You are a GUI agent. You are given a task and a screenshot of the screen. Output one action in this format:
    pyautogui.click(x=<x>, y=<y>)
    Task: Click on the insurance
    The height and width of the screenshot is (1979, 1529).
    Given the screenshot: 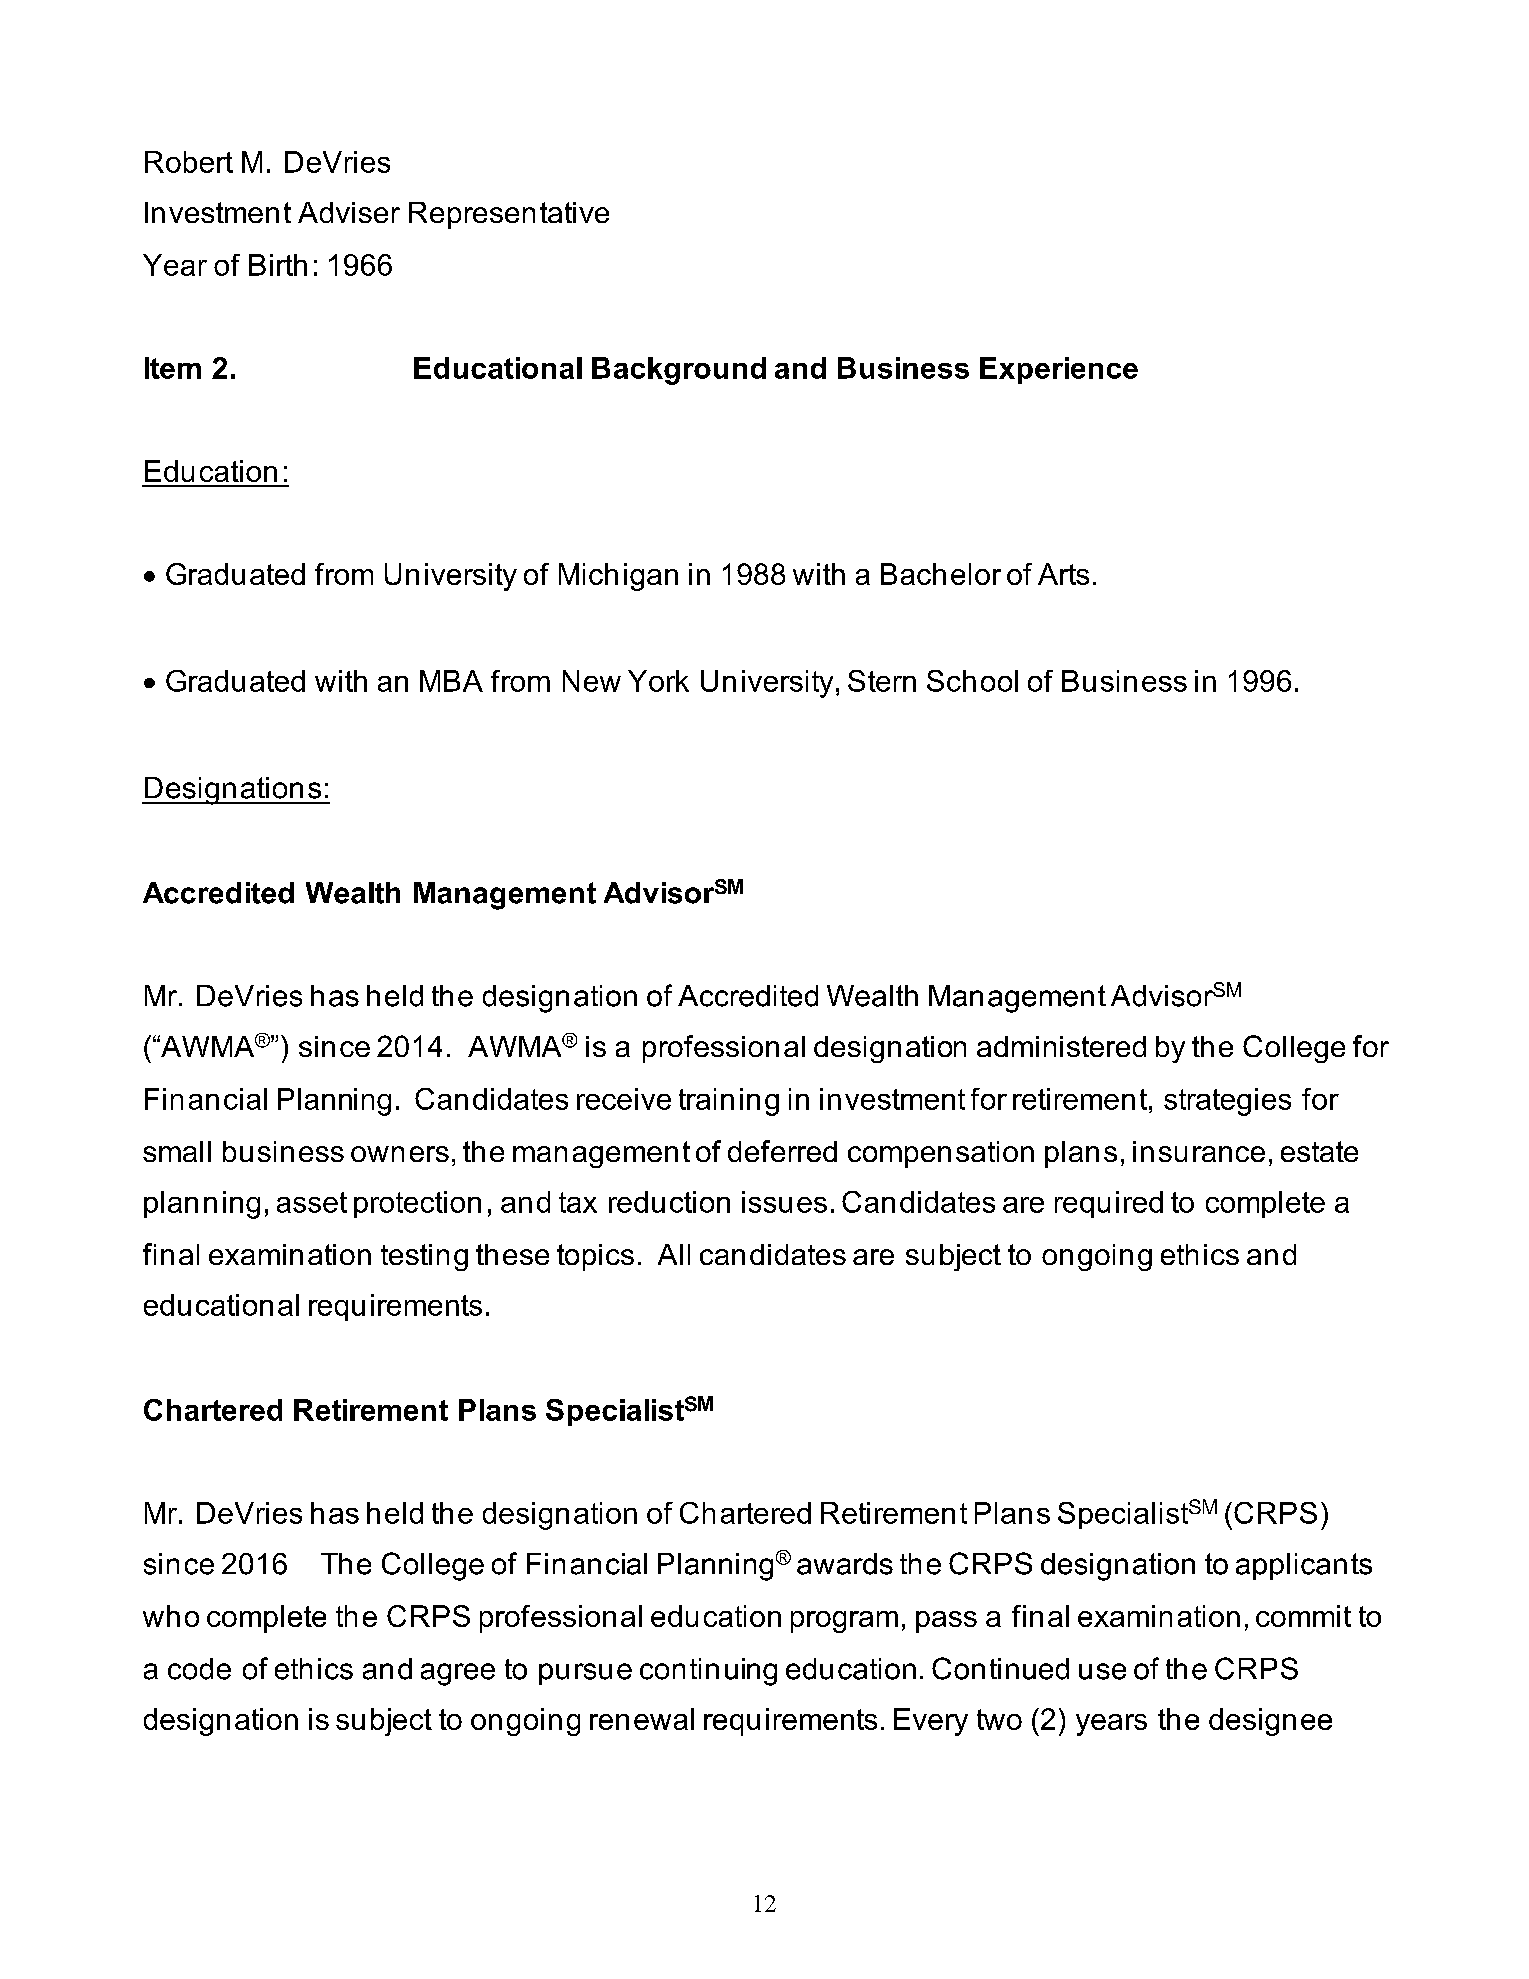 What is the action you would take?
    pyautogui.click(x=1199, y=1151)
